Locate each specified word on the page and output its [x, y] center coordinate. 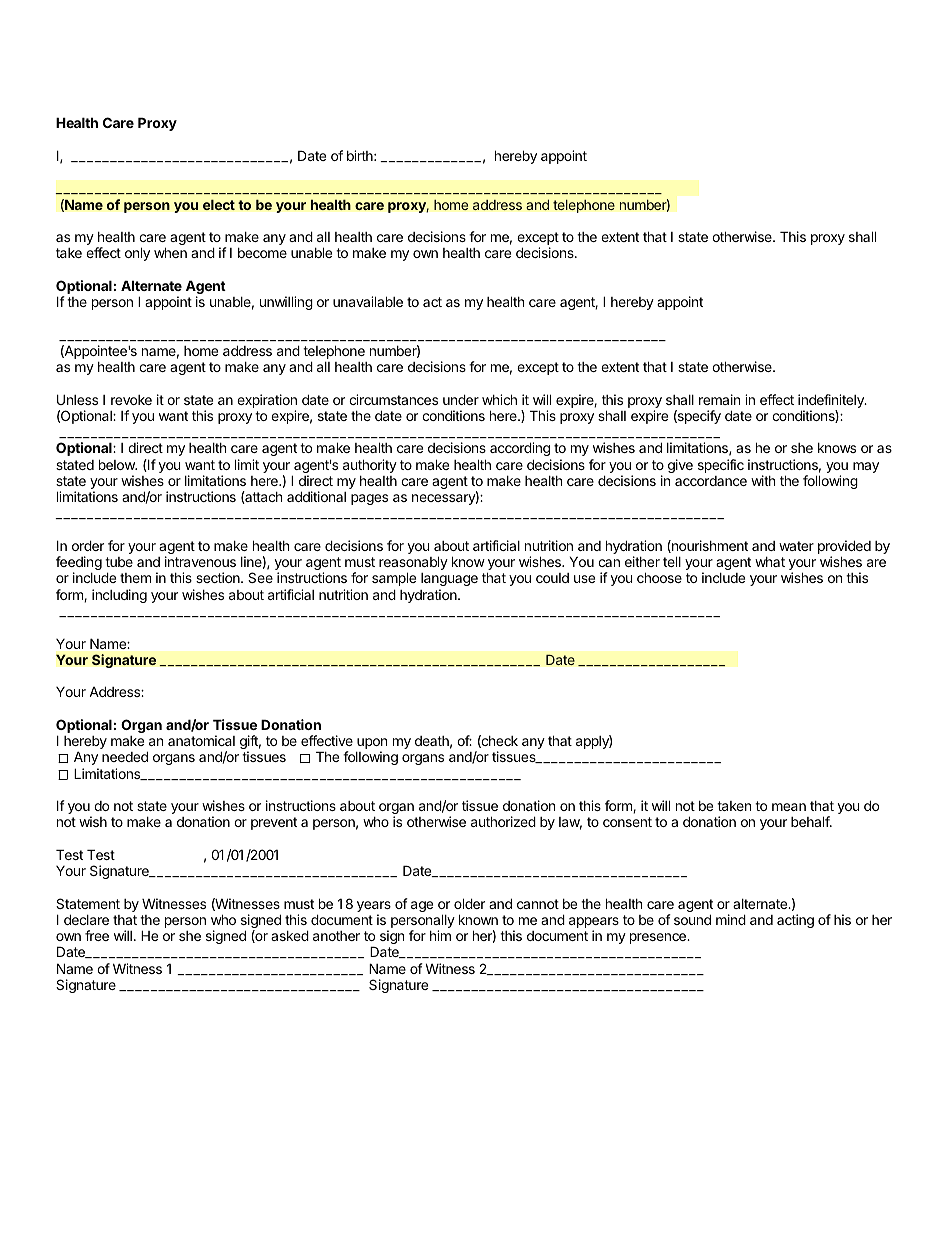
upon [372, 745]
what [770, 562]
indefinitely [832, 402]
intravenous [200, 561]
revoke [131, 400]
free [97, 935]
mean [789, 807]
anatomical [201, 740]
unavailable [368, 301]
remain [719, 399]
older [469, 903]
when [170, 252]
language [449, 581]
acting [795, 921]
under [461, 399]
